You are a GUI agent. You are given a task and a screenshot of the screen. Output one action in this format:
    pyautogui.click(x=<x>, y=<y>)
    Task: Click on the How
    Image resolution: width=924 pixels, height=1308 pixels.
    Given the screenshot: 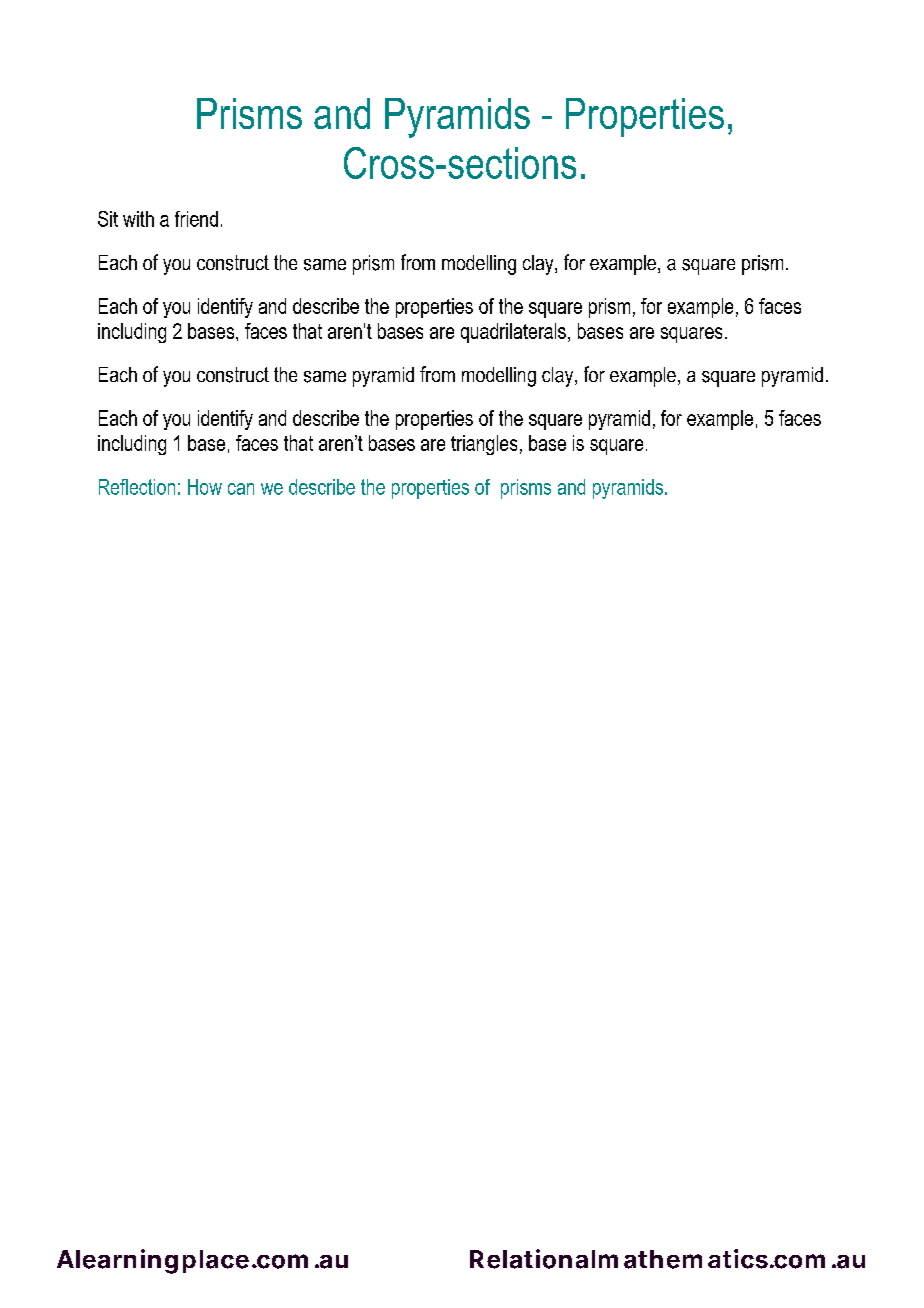 What is the action you would take?
    pyautogui.click(x=205, y=487)
